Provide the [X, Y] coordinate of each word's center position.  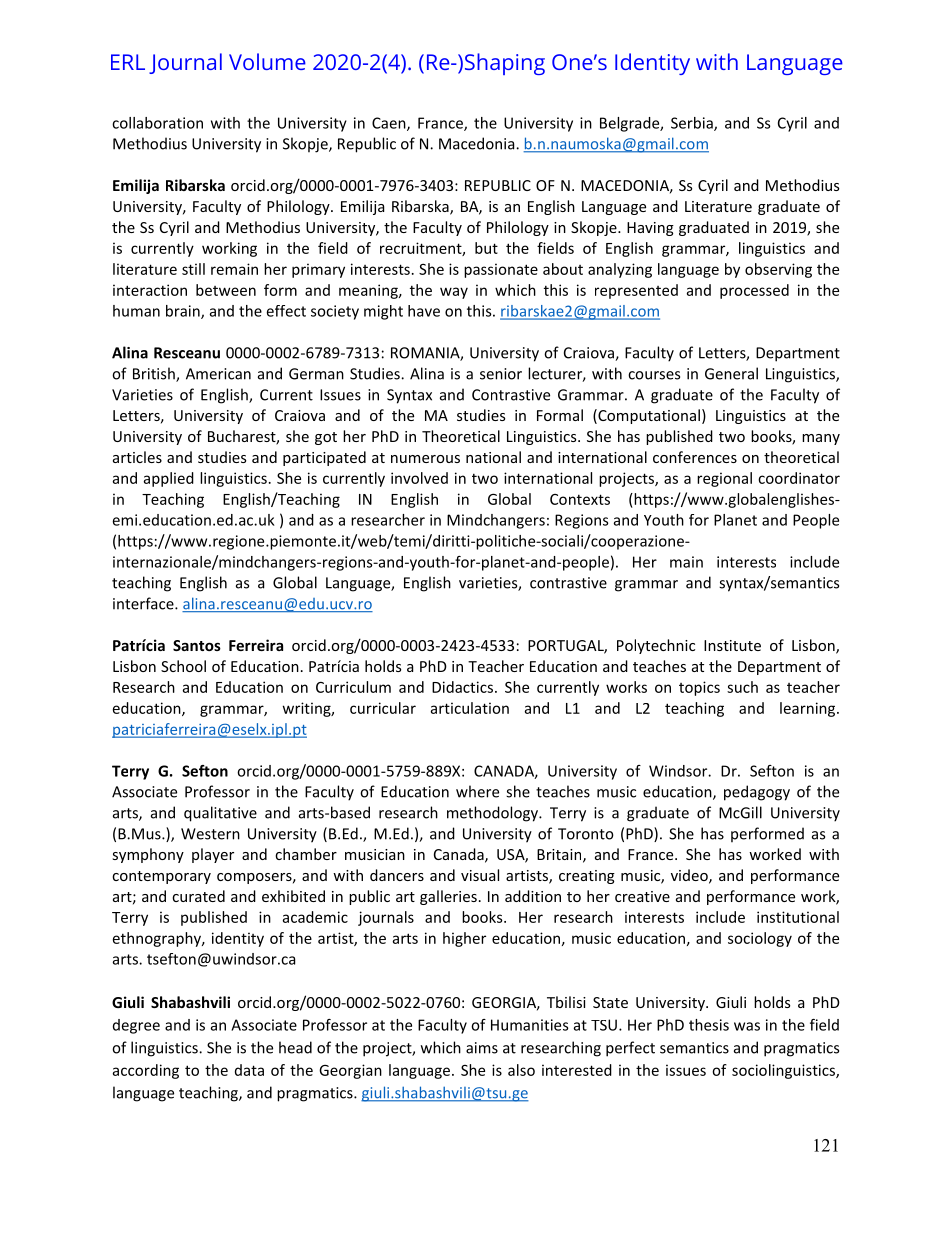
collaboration [157, 123]
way [454, 293]
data [249, 1070]
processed [754, 291]
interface [144, 603]
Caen [390, 124]
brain [184, 312]
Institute [732, 645]
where [477, 791]
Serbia [693, 124]
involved [419, 478]
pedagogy [757, 793]
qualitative [220, 814]
